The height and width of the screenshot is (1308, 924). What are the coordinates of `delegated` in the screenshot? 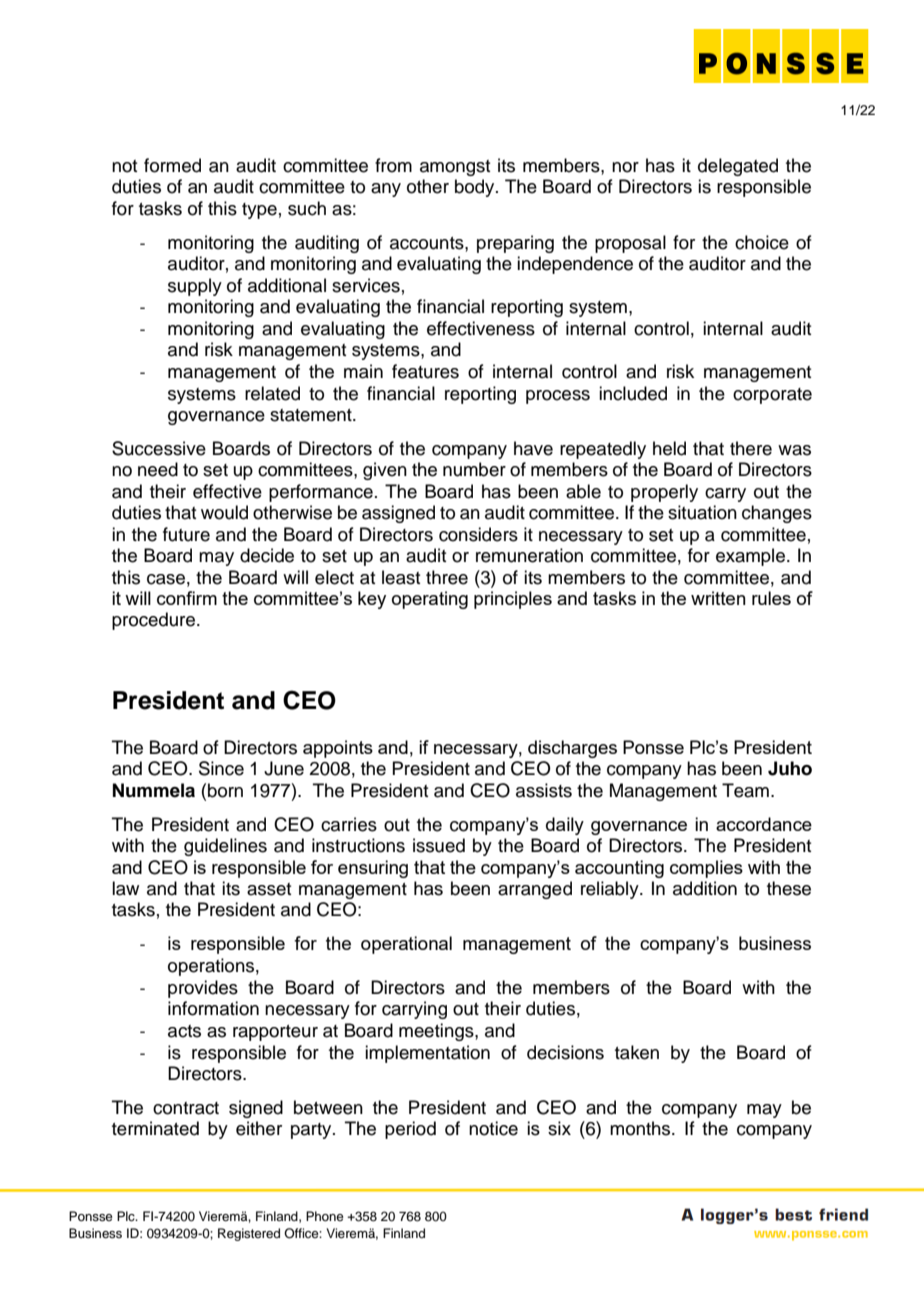 It's located at (738, 167).
